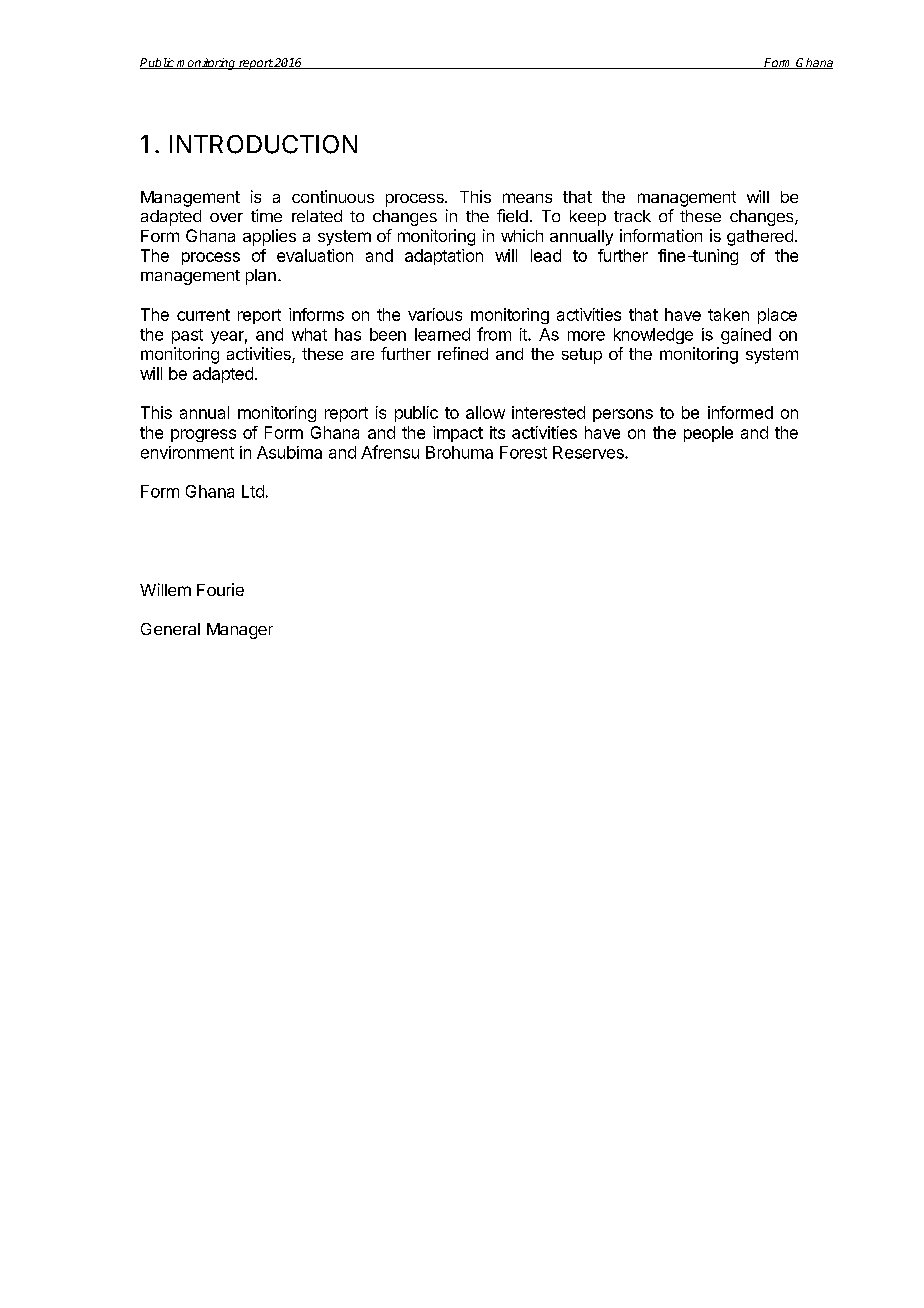 This screenshot has height=1308, width=924. Describe the element at coordinates (240, 631) in the screenshot. I see `Manager` at that location.
